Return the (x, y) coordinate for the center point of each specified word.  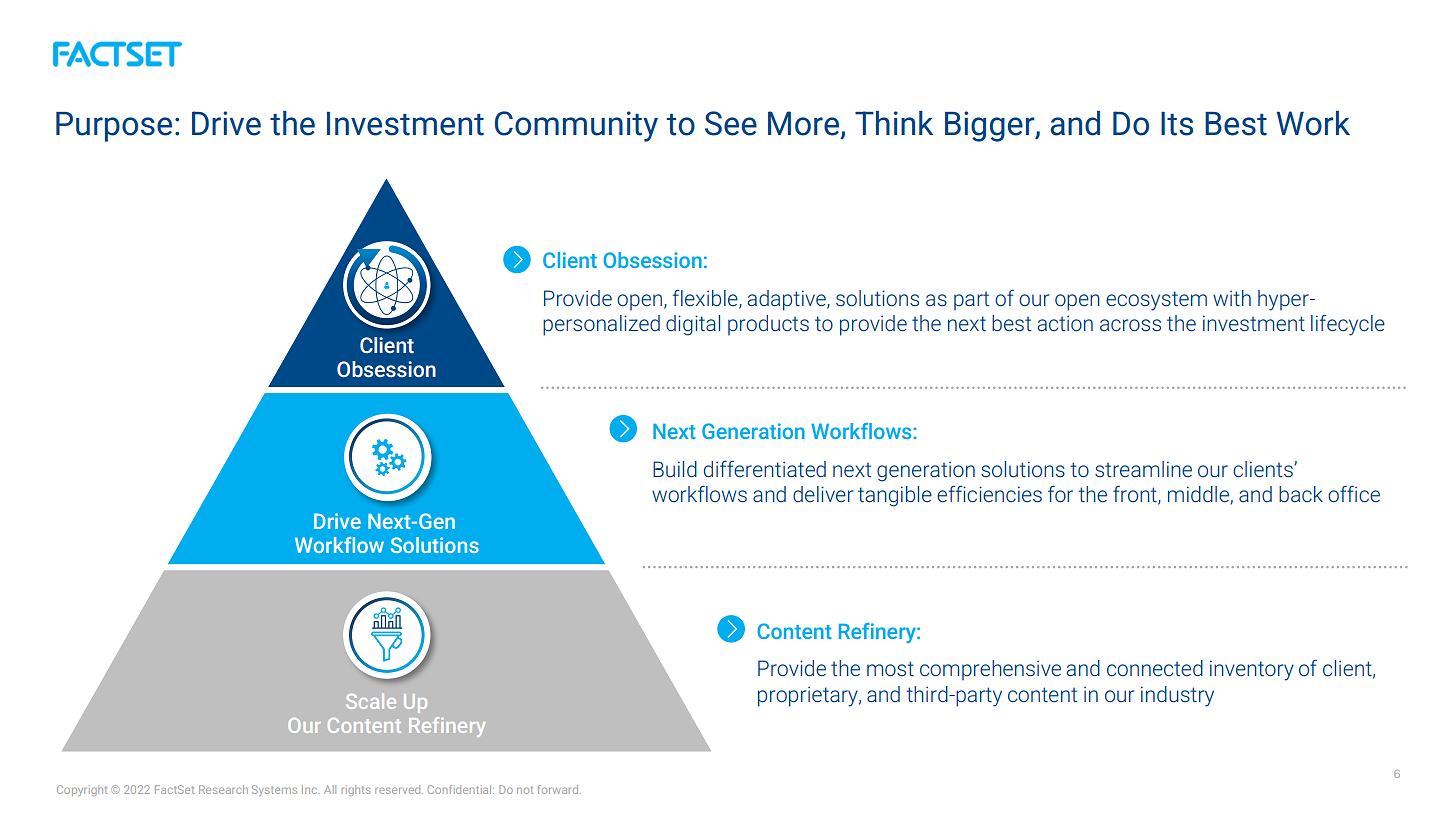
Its (1177, 124)
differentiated (765, 468)
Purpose (114, 127)
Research (223, 789)
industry (1177, 696)
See (731, 123)
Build (675, 469)
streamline (1143, 469)
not (525, 790)
